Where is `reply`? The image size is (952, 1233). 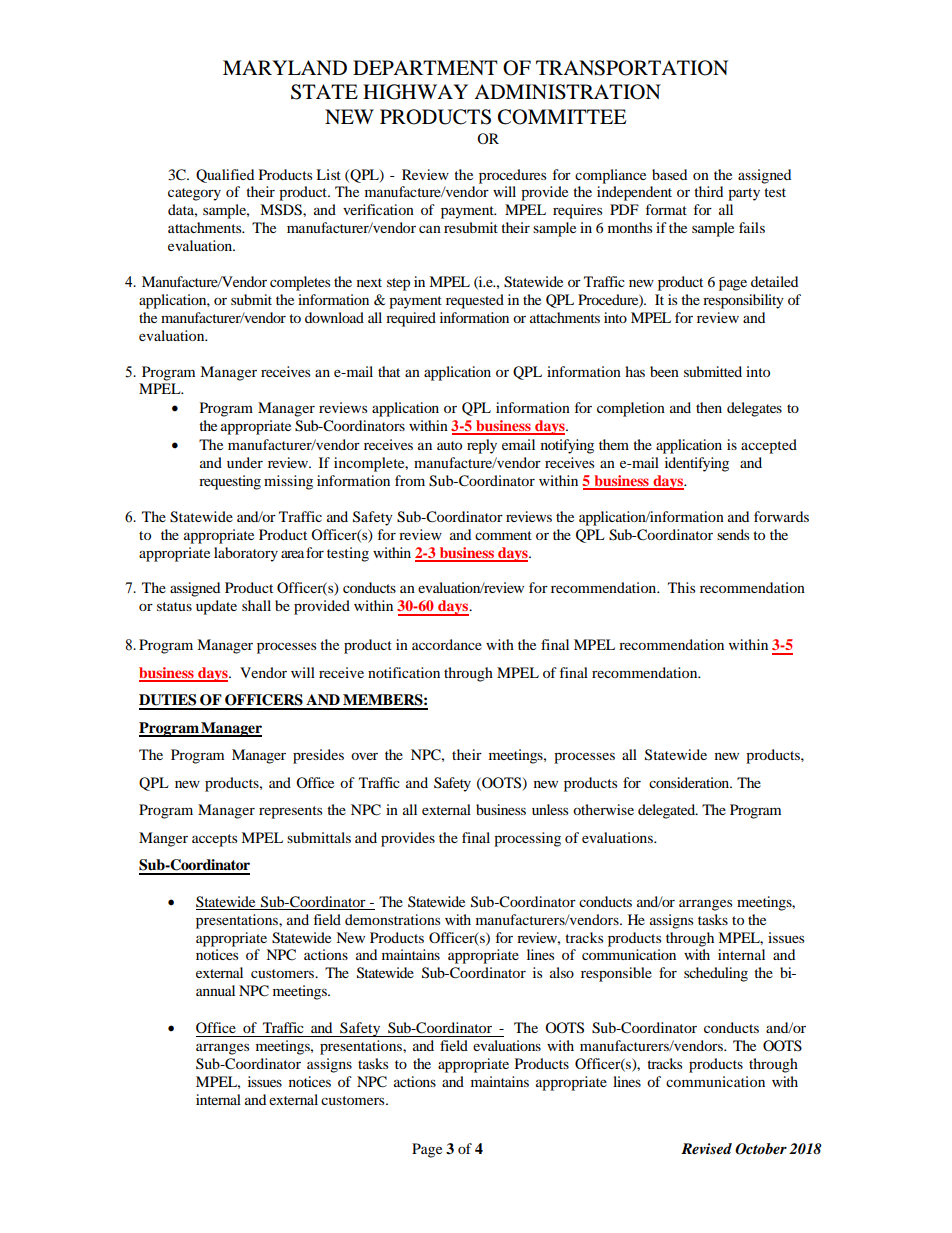 reply is located at coordinates (482, 446).
